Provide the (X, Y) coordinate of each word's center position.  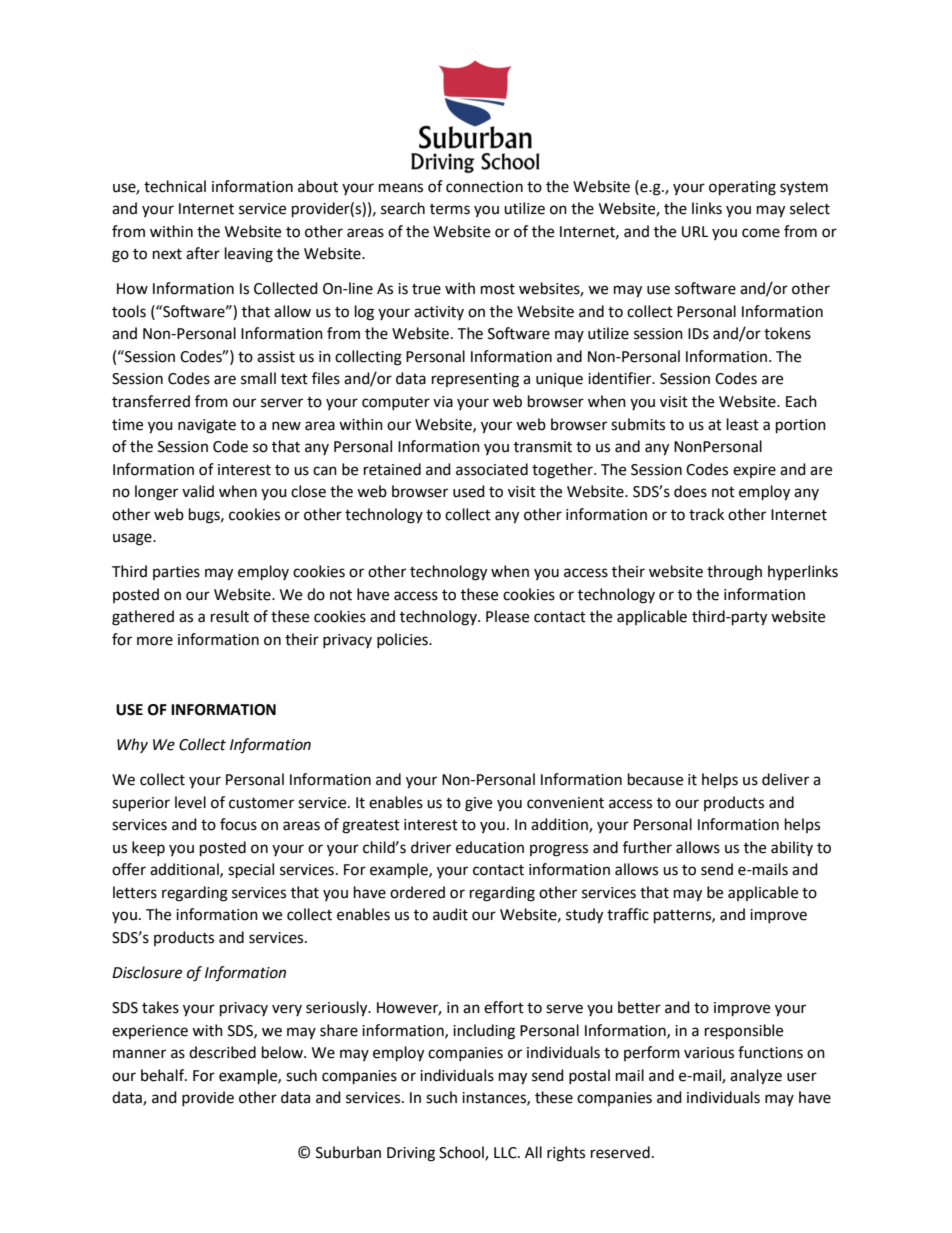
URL (695, 232)
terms (450, 209)
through (734, 573)
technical (175, 186)
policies (403, 640)
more (155, 641)
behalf (164, 1075)
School (462, 1153)
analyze (756, 1077)
